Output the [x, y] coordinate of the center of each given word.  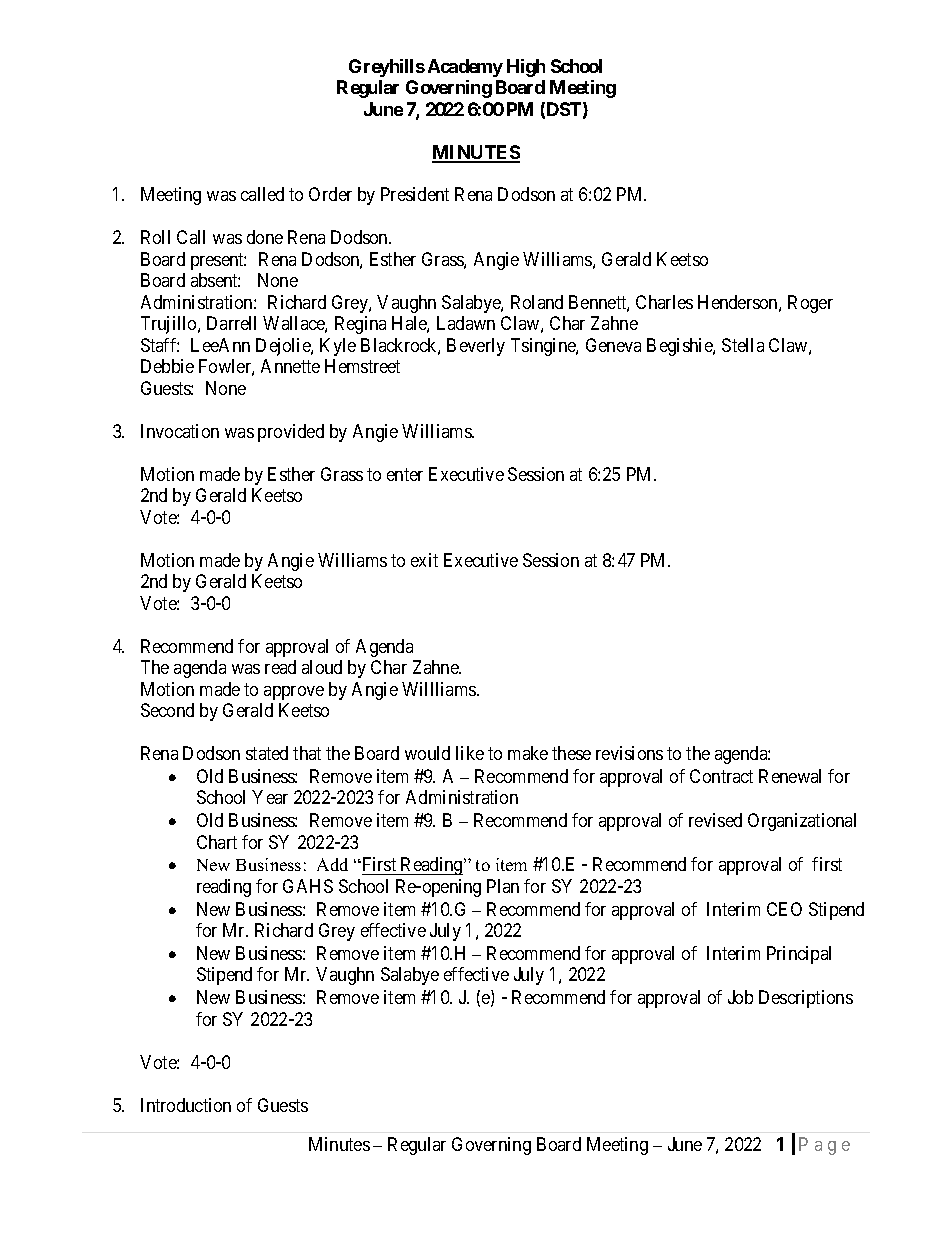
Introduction [186, 1105]
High [526, 68]
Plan [503, 886]
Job [740, 997]
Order [330, 194]
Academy [465, 68]
